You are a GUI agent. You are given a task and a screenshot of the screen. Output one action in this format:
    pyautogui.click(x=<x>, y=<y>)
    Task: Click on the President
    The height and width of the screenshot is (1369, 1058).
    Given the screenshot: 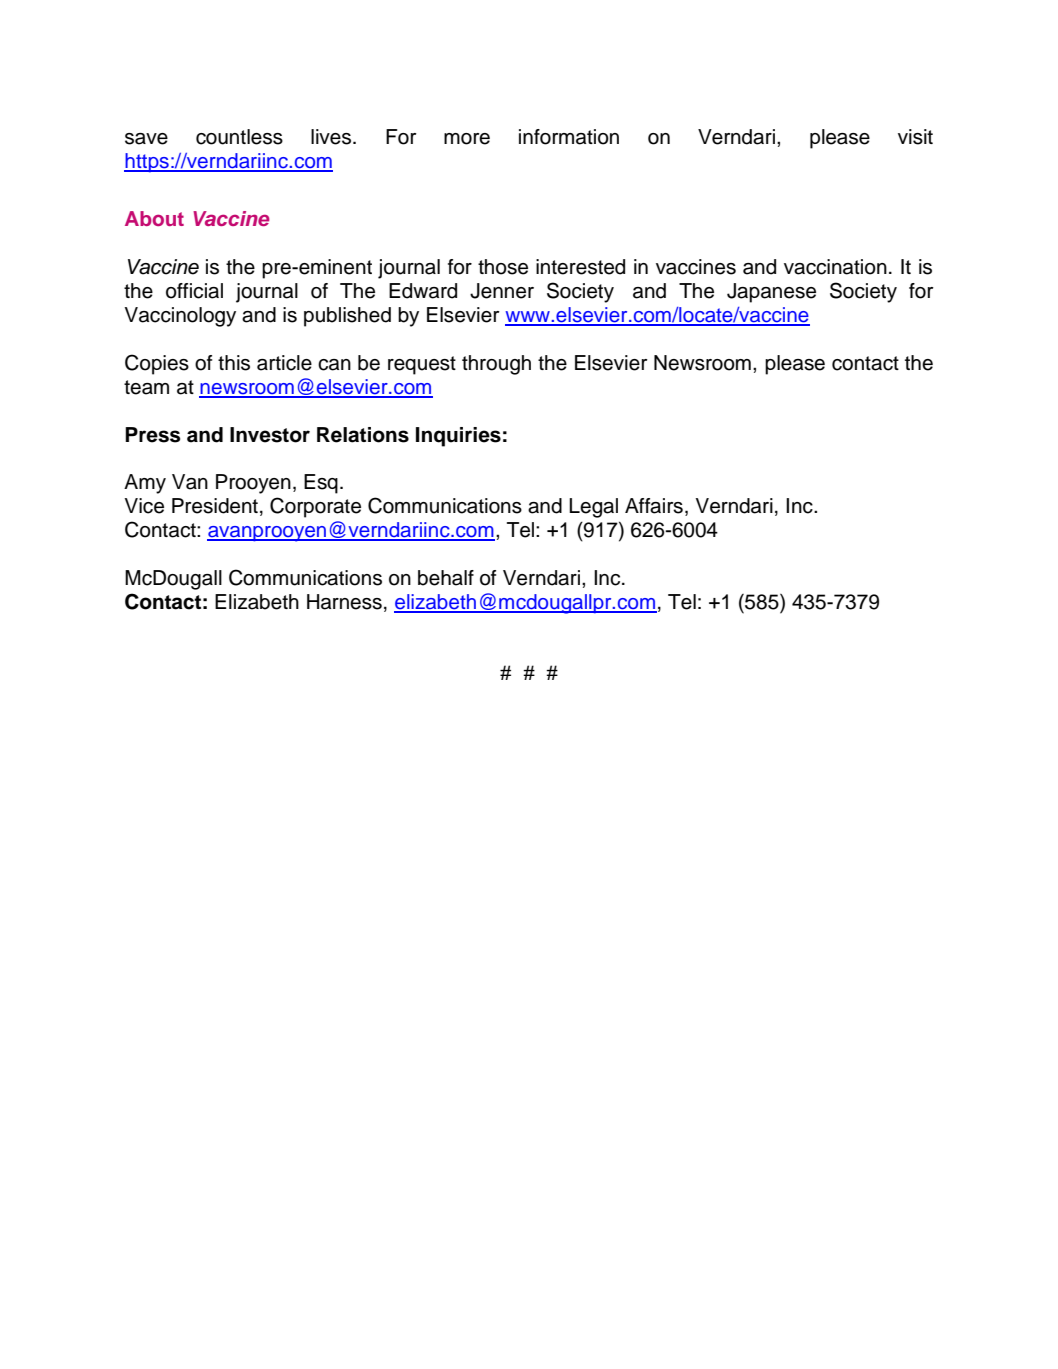 What is the action you would take?
    pyautogui.click(x=215, y=506)
